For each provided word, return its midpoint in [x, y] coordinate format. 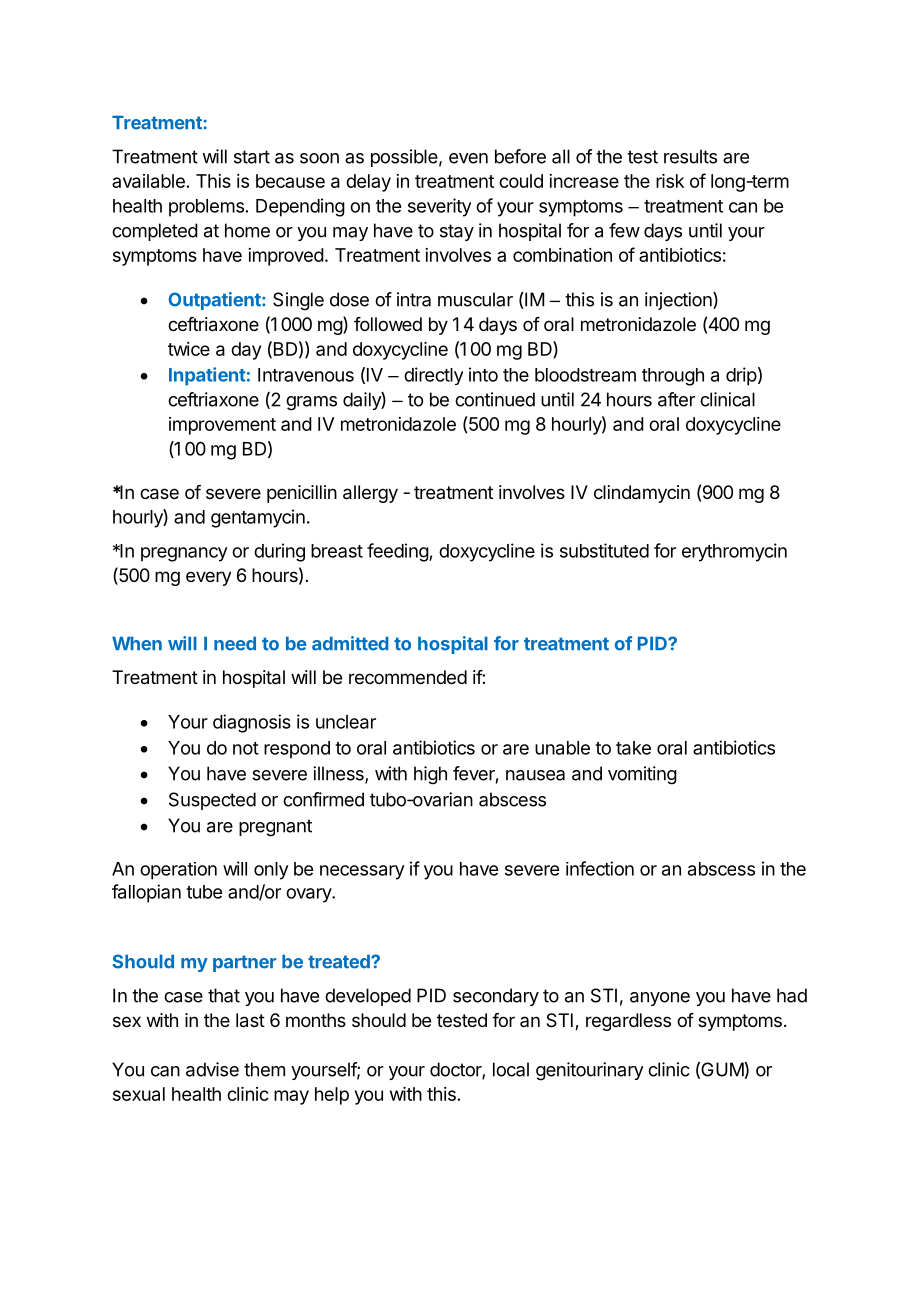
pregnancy [184, 554]
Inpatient [207, 376]
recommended [408, 677]
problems [206, 208]
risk [670, 181]
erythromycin [734, 552]
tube [204, 892]
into [483, 374]
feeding [398, 552]
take [633, 748]
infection [600, 868]
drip [741, 376]
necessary [362, 872]
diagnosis [252, 723]
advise [212, 1069]
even [468, 158]
